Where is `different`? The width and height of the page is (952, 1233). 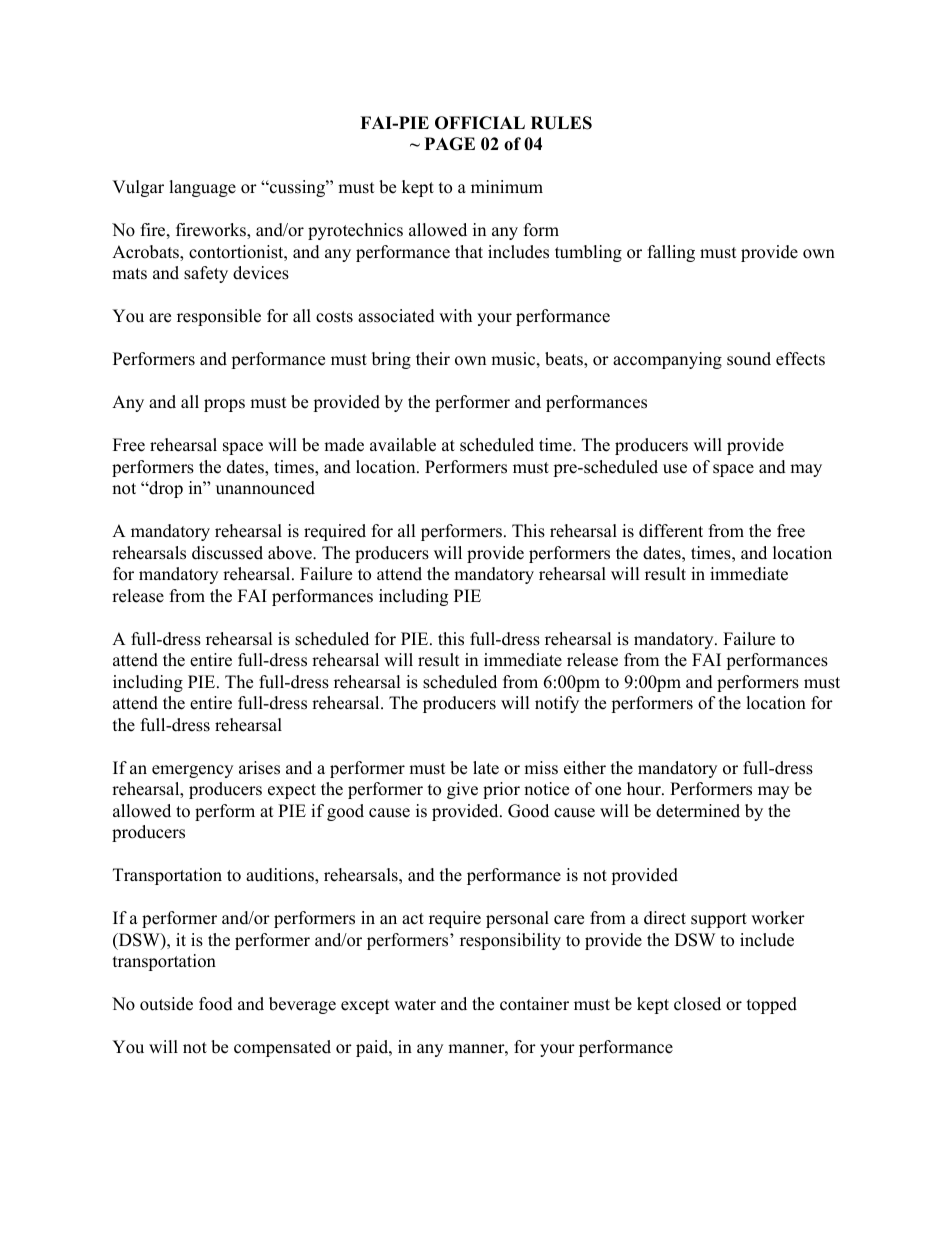 different is located at coordinates (671, 531).
